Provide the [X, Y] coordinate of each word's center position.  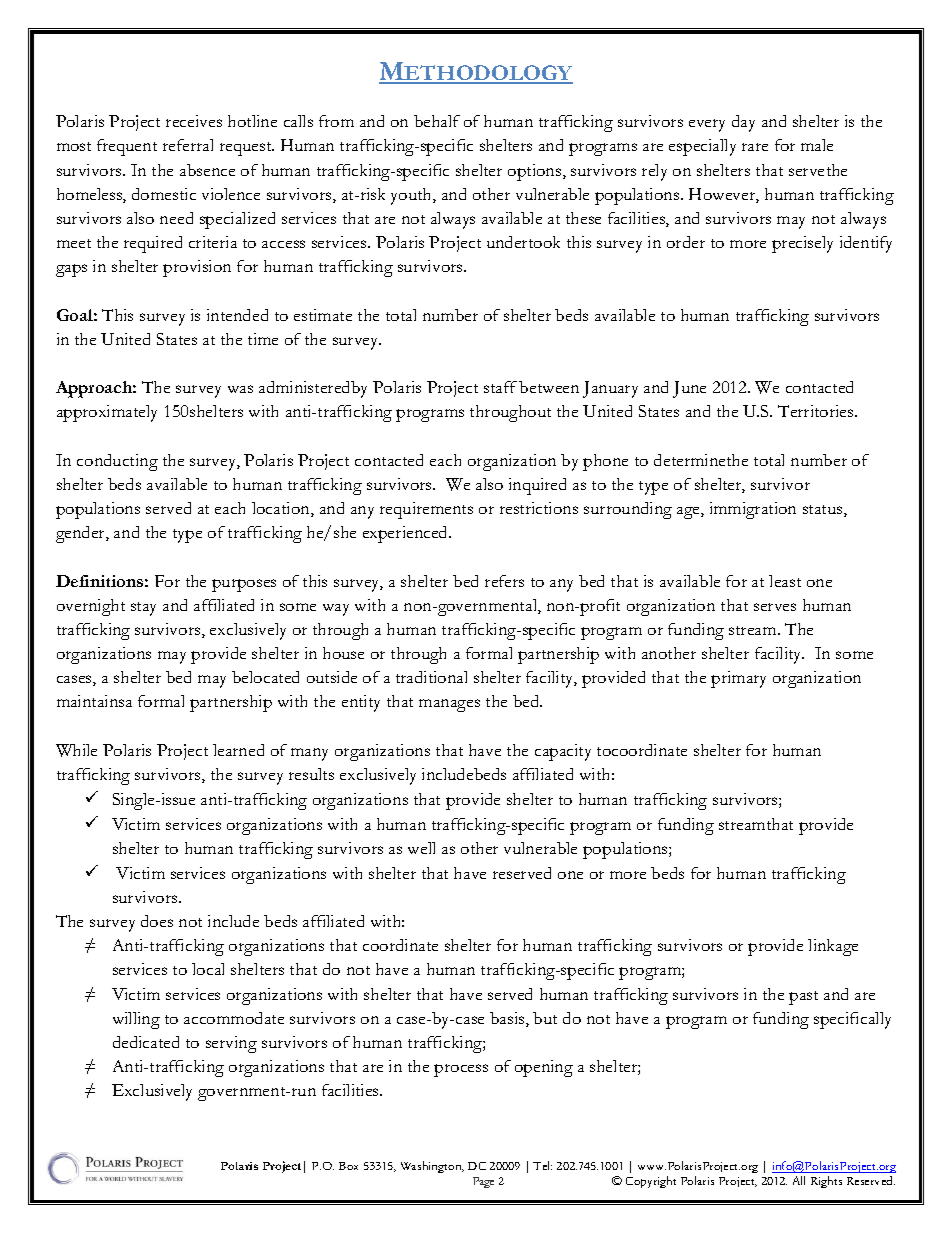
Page [483, 1182]
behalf [437, 121]
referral [188, 145]
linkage [833, 947]
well [421, 848]
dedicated [146, 1042]
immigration [753, 510]
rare [755, 147]
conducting [117, 462]
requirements [426, 510]
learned [238, 750]
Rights [826, 1182]
